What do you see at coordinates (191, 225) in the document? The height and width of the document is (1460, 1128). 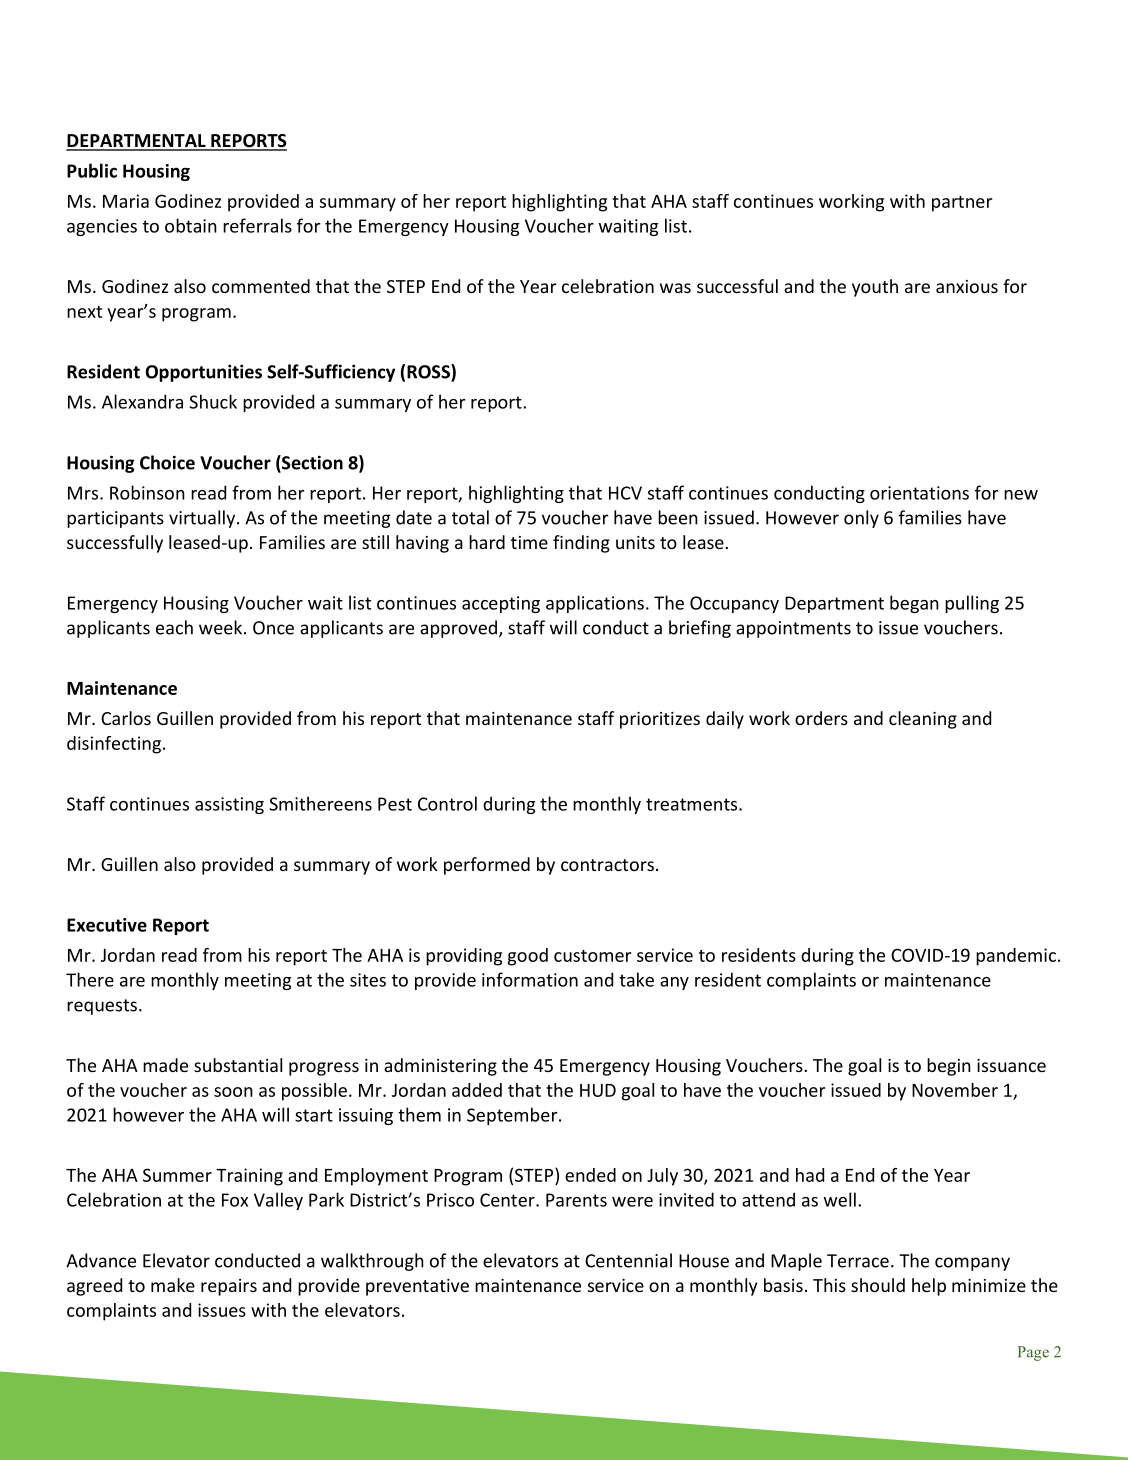 I see `obtain` at bounding box center [191, 225].
